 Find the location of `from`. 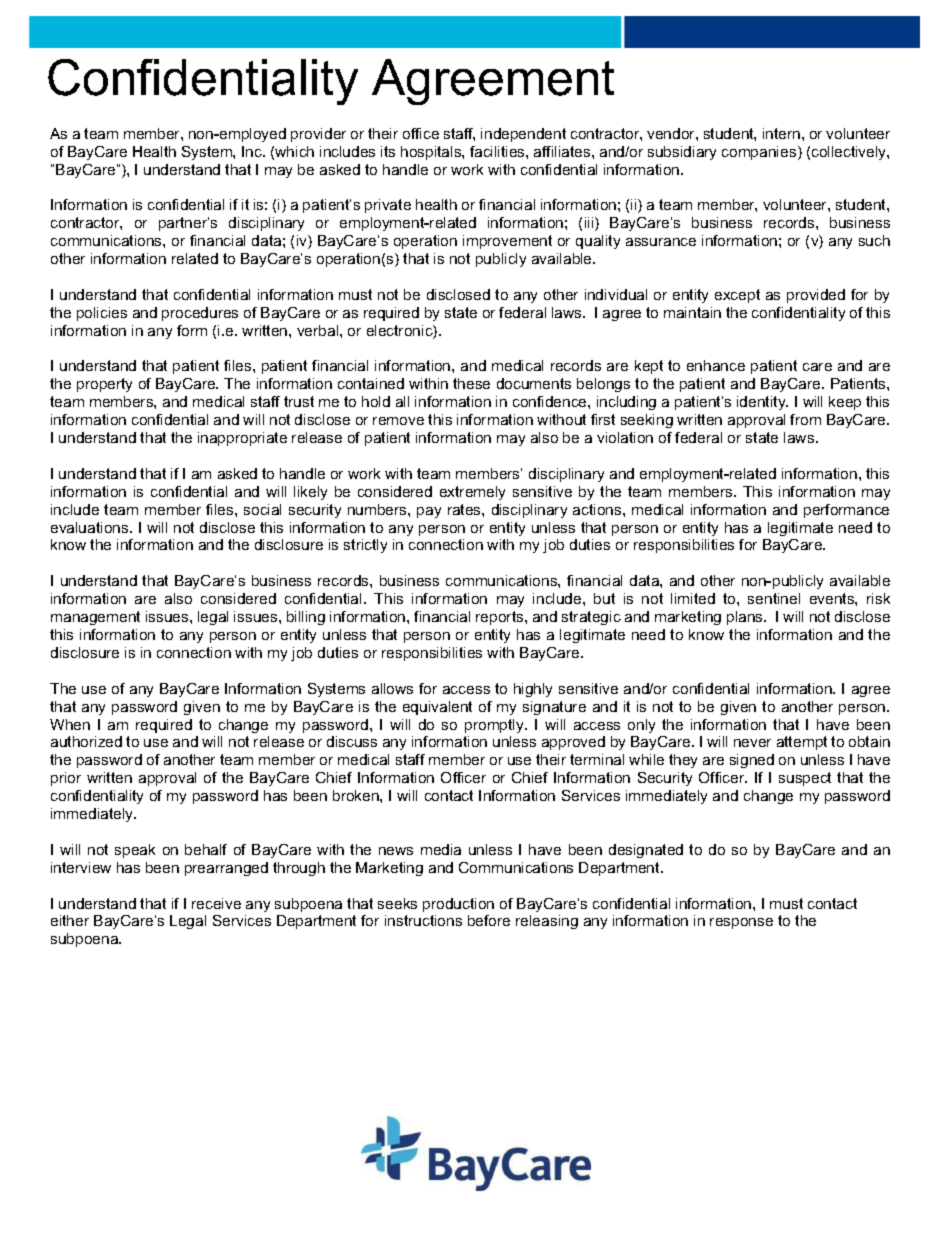

from is located at coordinates (805, 419).
